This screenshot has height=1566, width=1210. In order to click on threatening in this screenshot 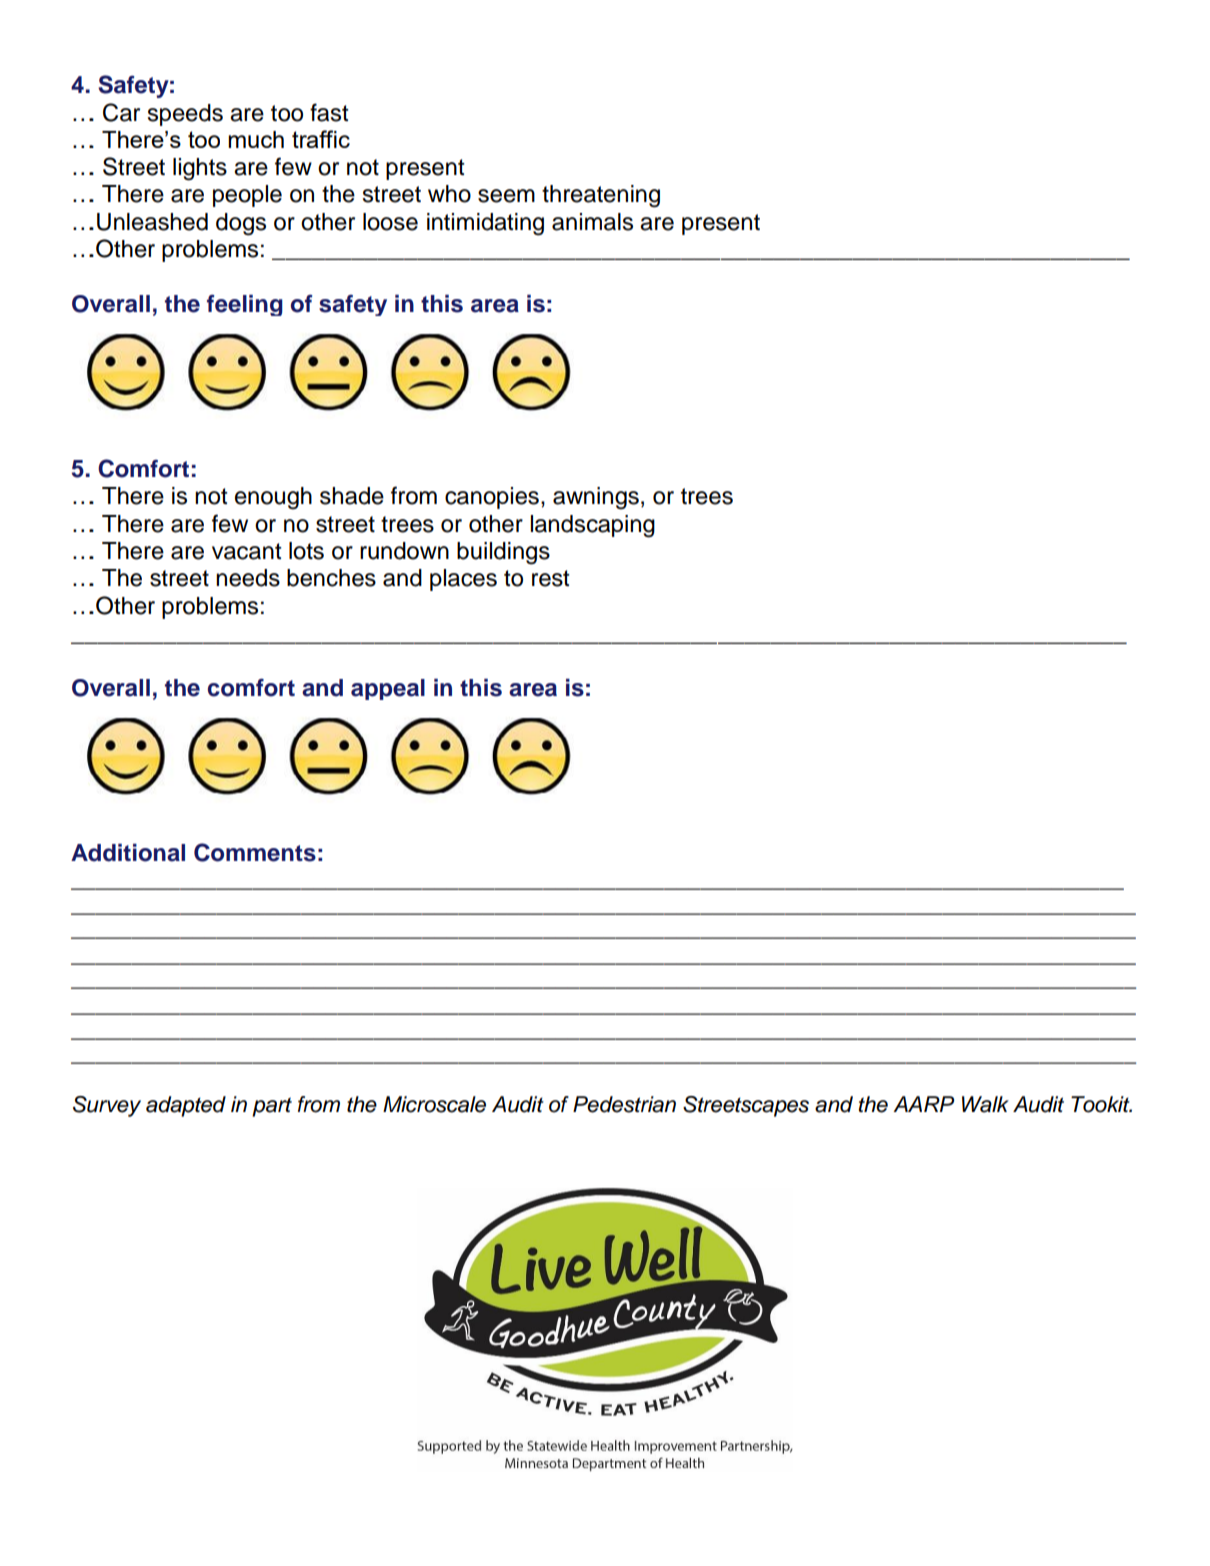, I will do `click(601, 196)`.
